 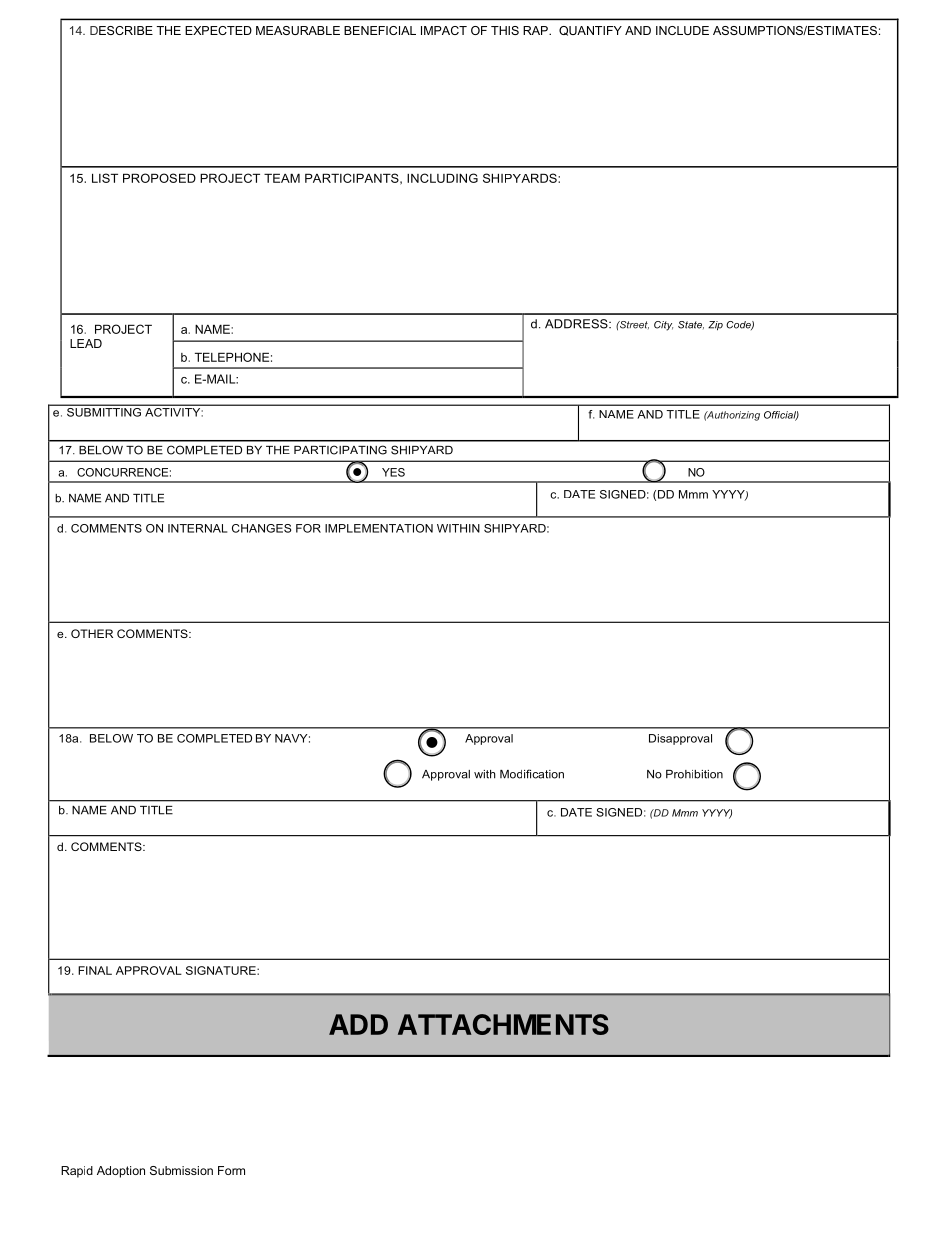 What do you see at coordinates (181, 1170) in the document?
I see `Submission` at bounding box center [181, 1170].
